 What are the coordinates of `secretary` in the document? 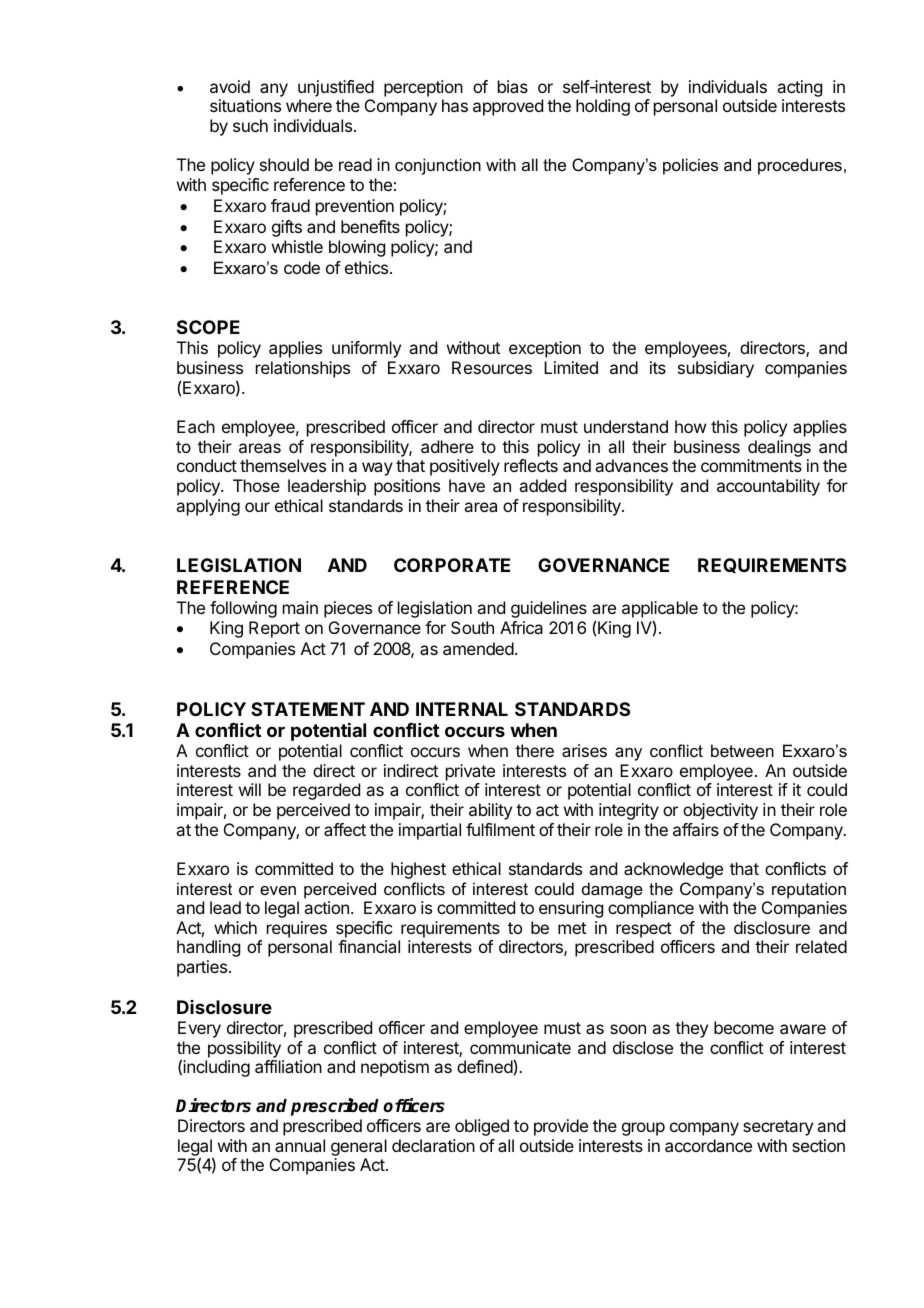 It's located at (778, 1128).
